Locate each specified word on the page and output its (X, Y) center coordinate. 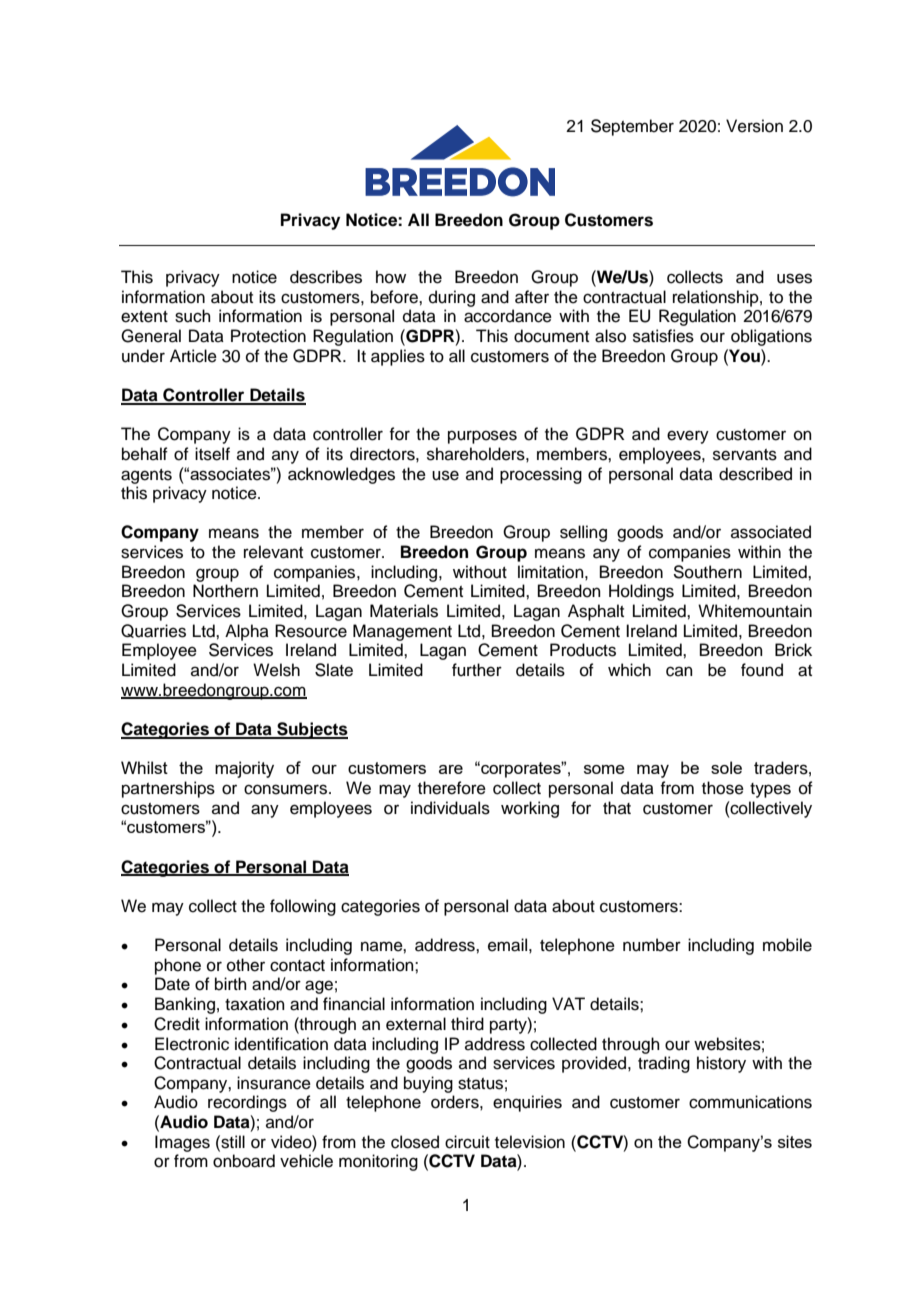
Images (182, 1143)
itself (212, 454)
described (755, 474)
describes (326, 277)
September (632, 127)
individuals (450, 808)
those (723, 788)
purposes (482, 437)
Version (754, 126)
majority (244, 769)
